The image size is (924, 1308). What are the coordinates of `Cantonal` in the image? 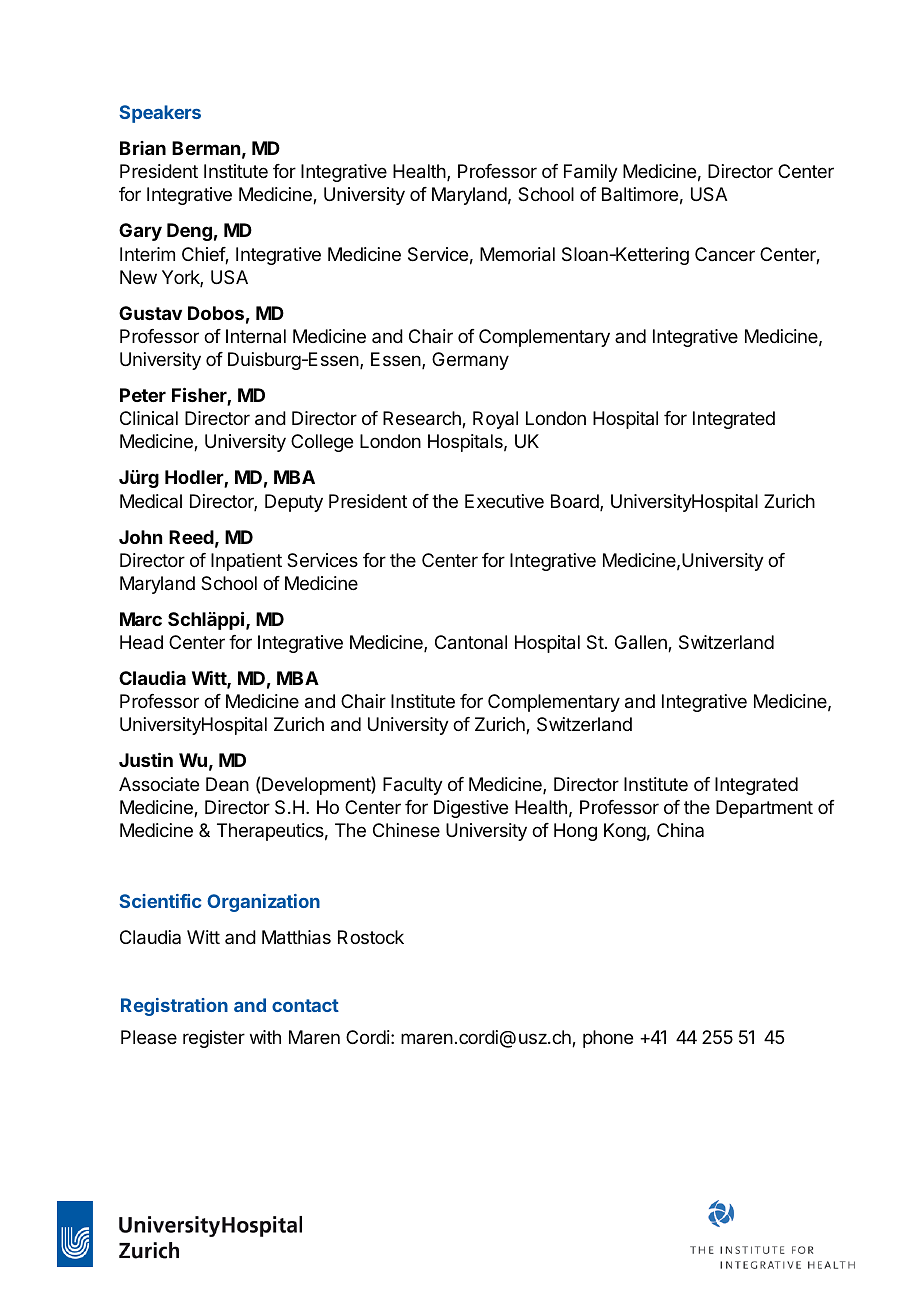 It's located at (471, 642).
